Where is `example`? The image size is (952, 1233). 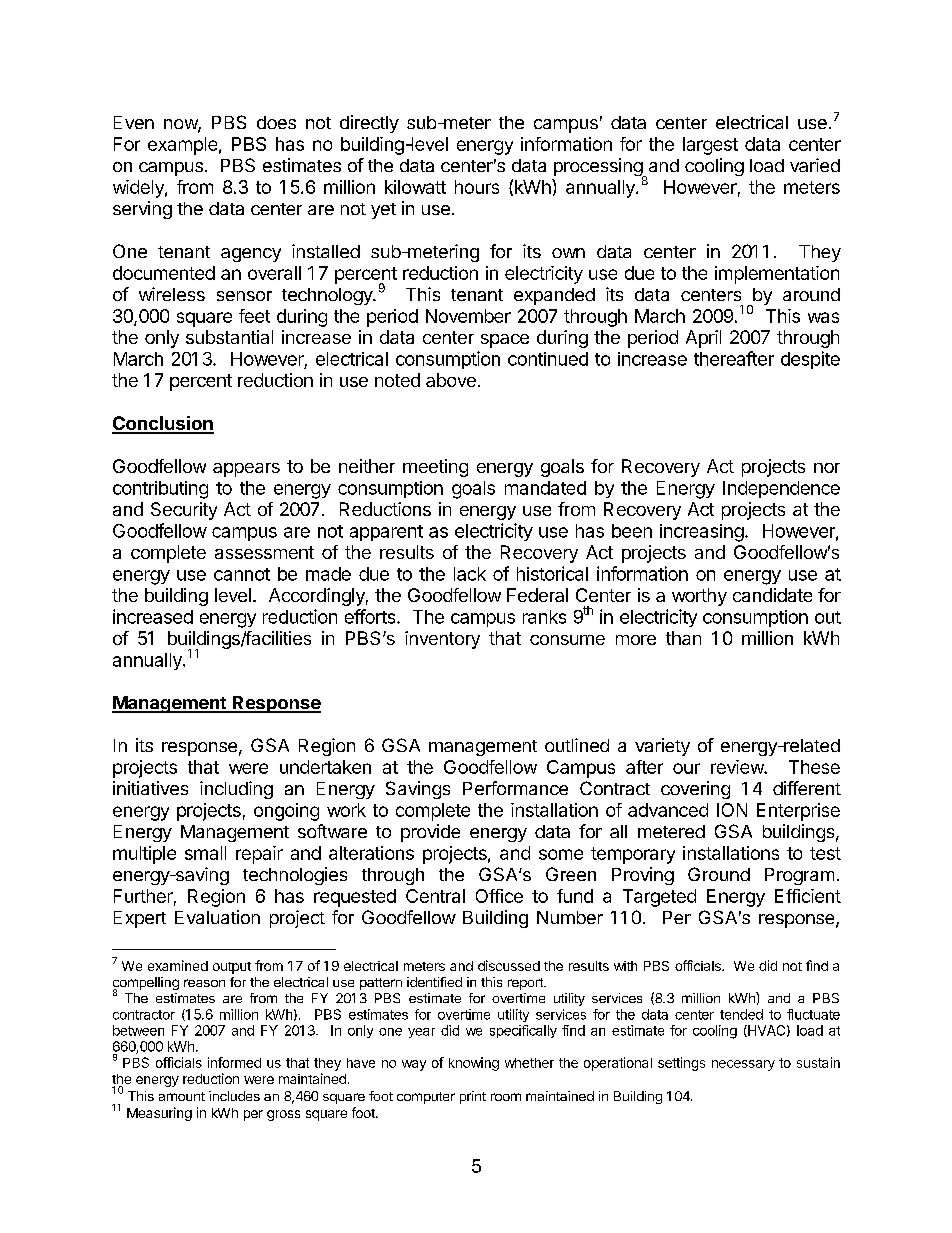 example is located at coordinates (182, 146).
